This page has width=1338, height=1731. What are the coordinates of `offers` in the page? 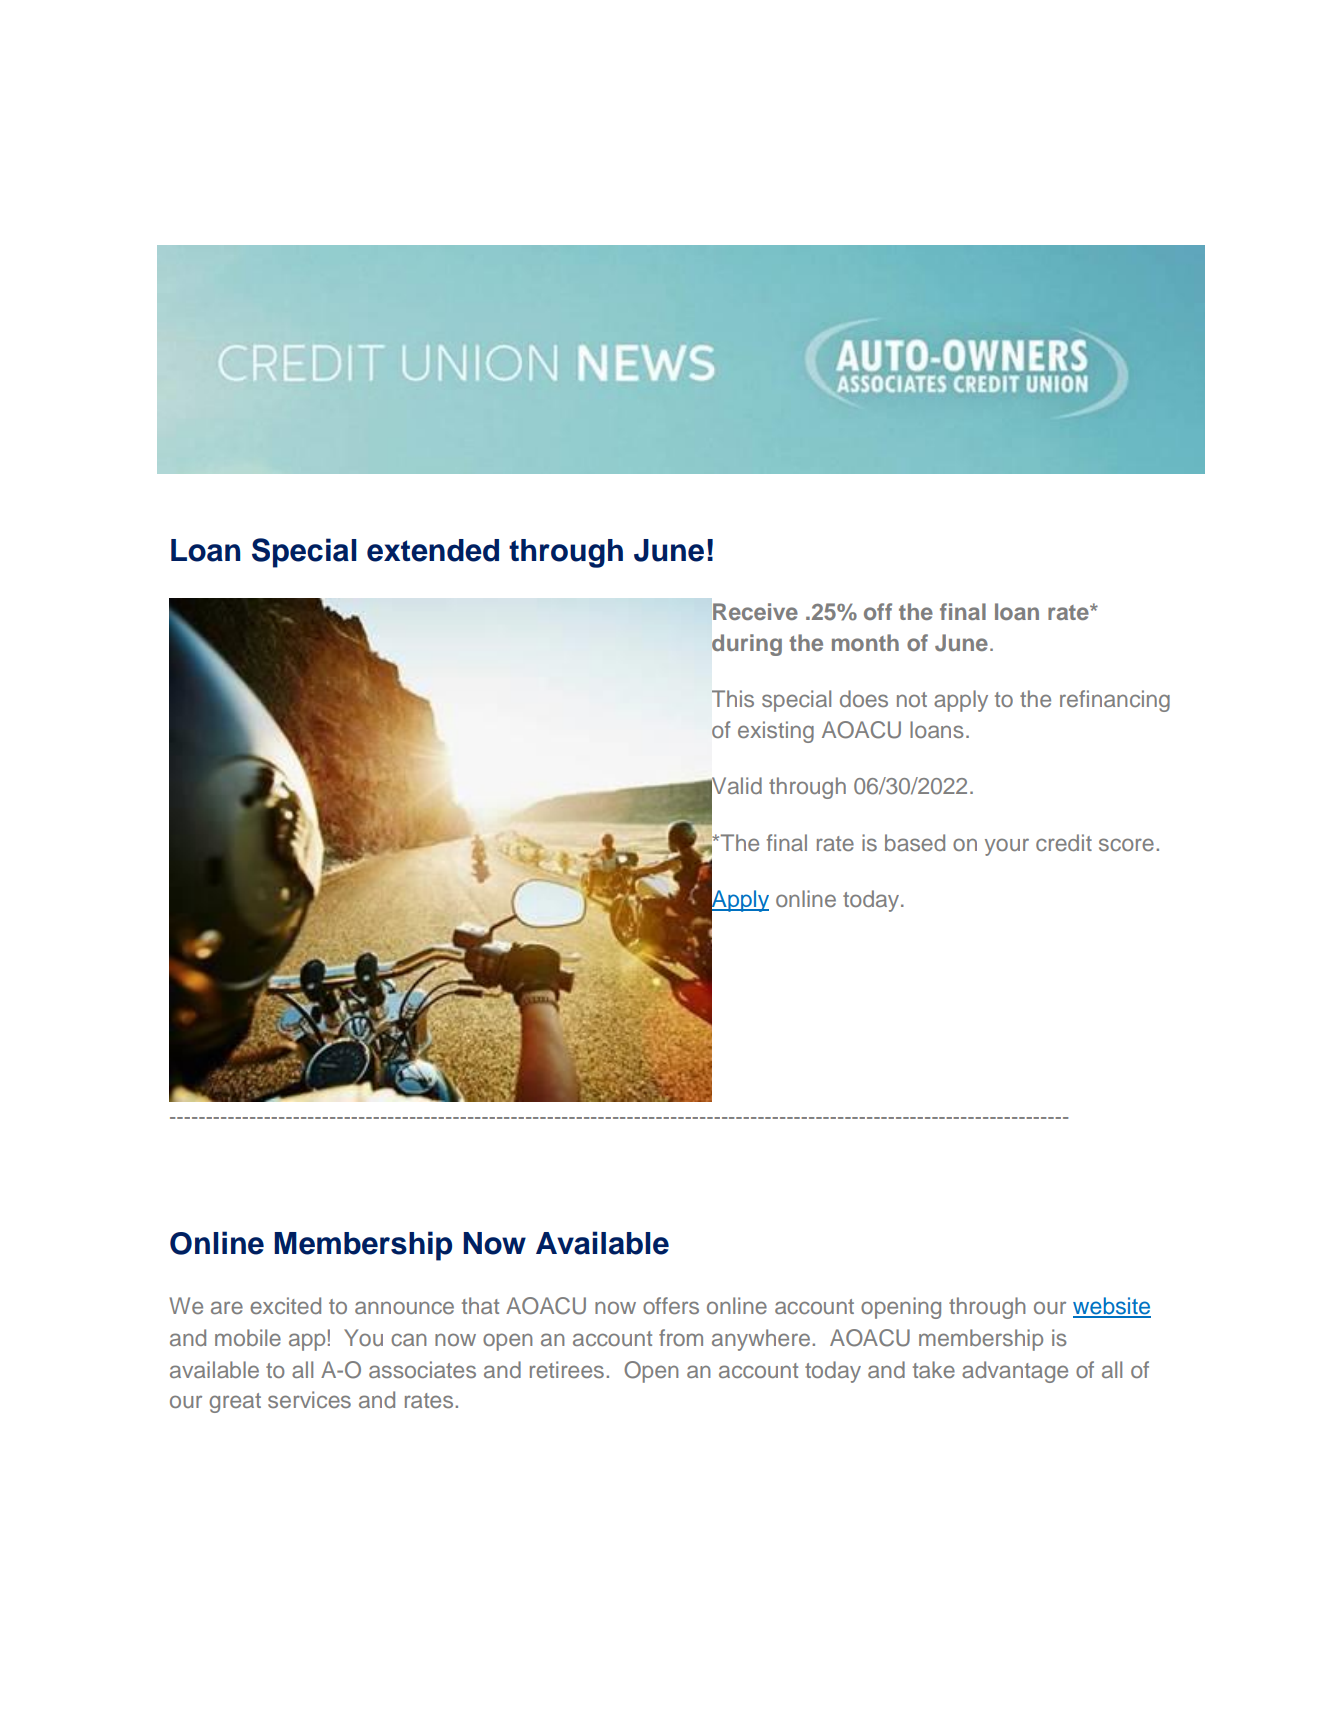 It's located at (671, 1305).
